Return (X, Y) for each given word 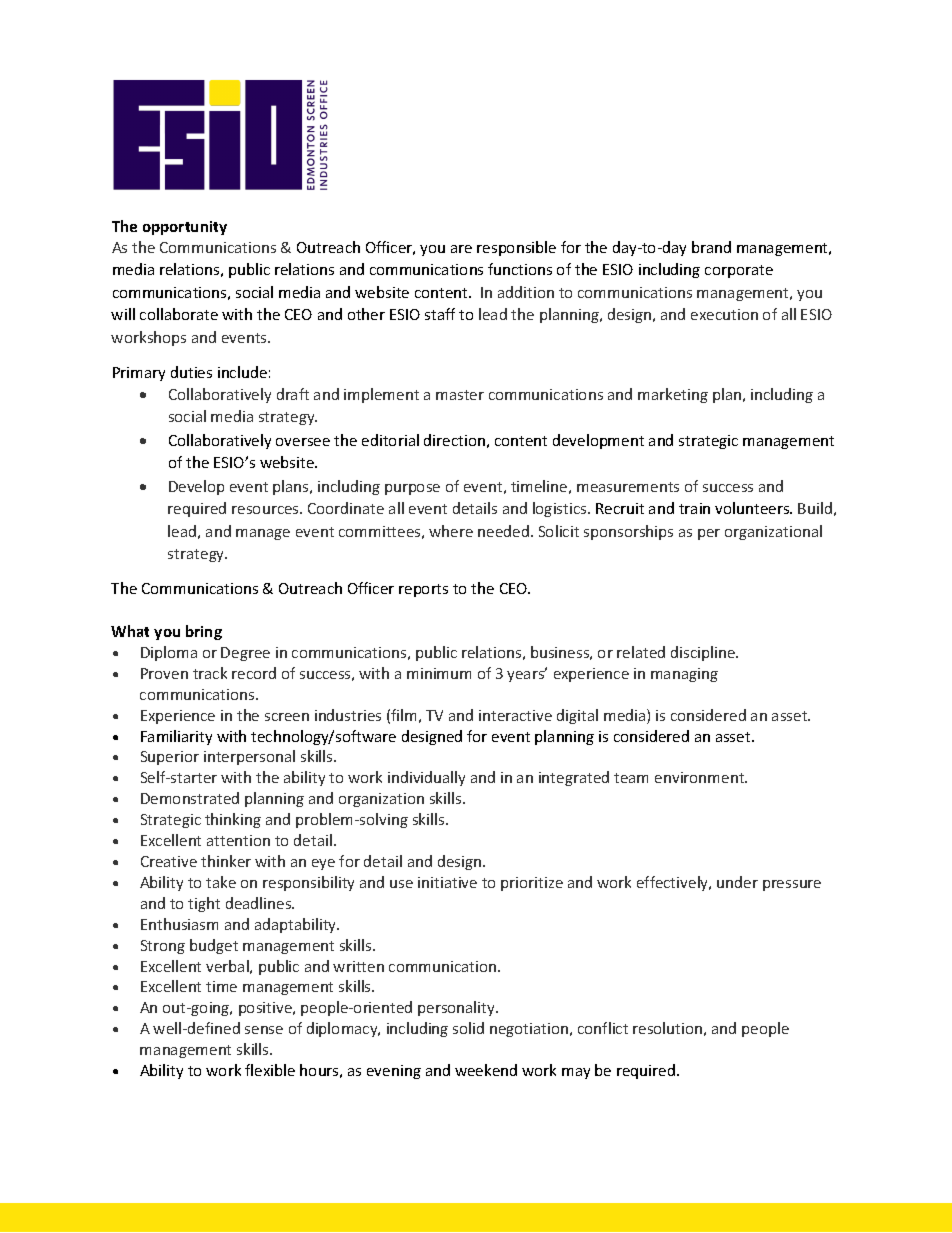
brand (711, 247)
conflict (603, 1028)
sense (264, 1030)
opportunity (185, 228)
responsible (516, 248)
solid (468, 1028)
